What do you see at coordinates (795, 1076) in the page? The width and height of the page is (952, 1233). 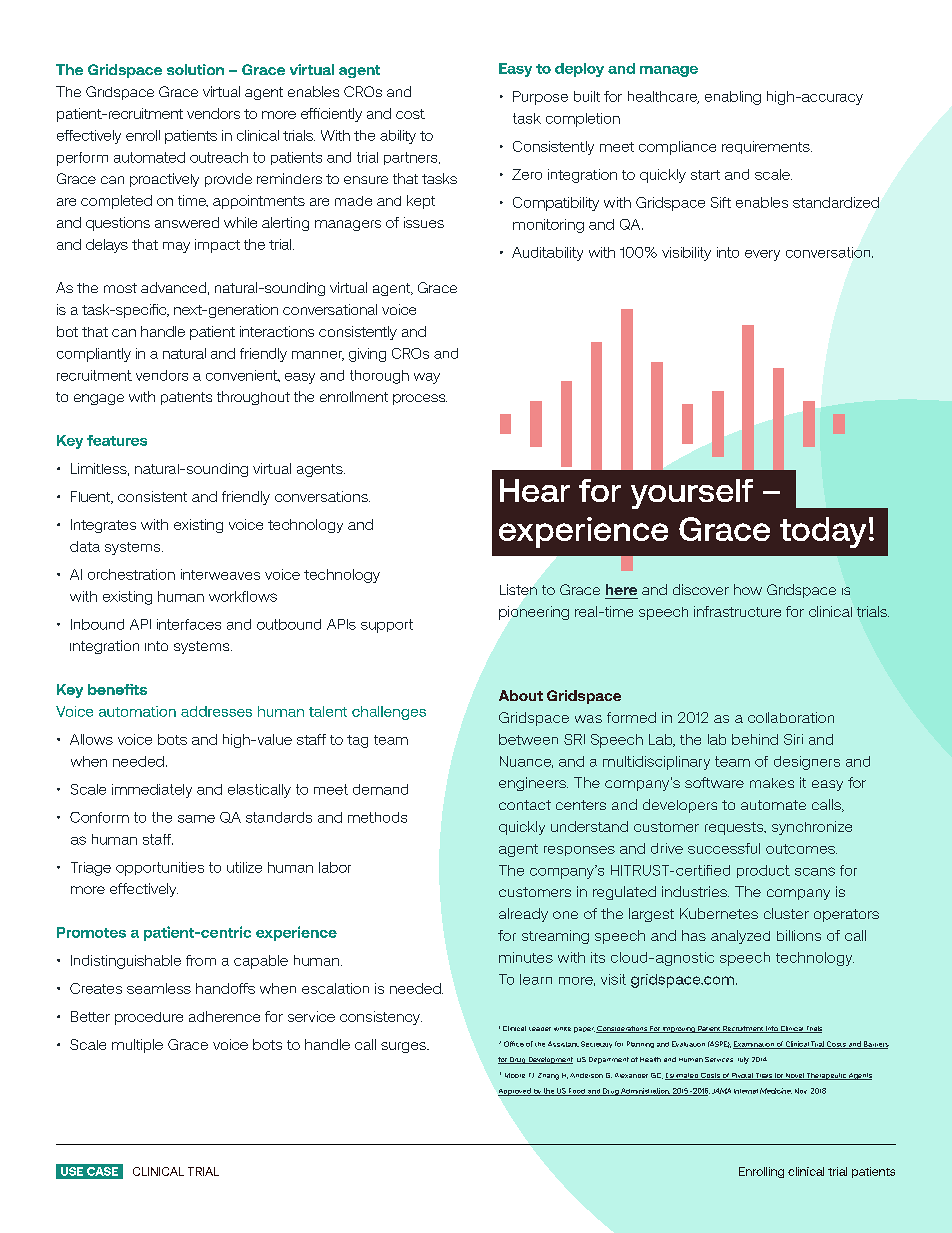 I see `Novel` at bounding box center [795, 1076].
